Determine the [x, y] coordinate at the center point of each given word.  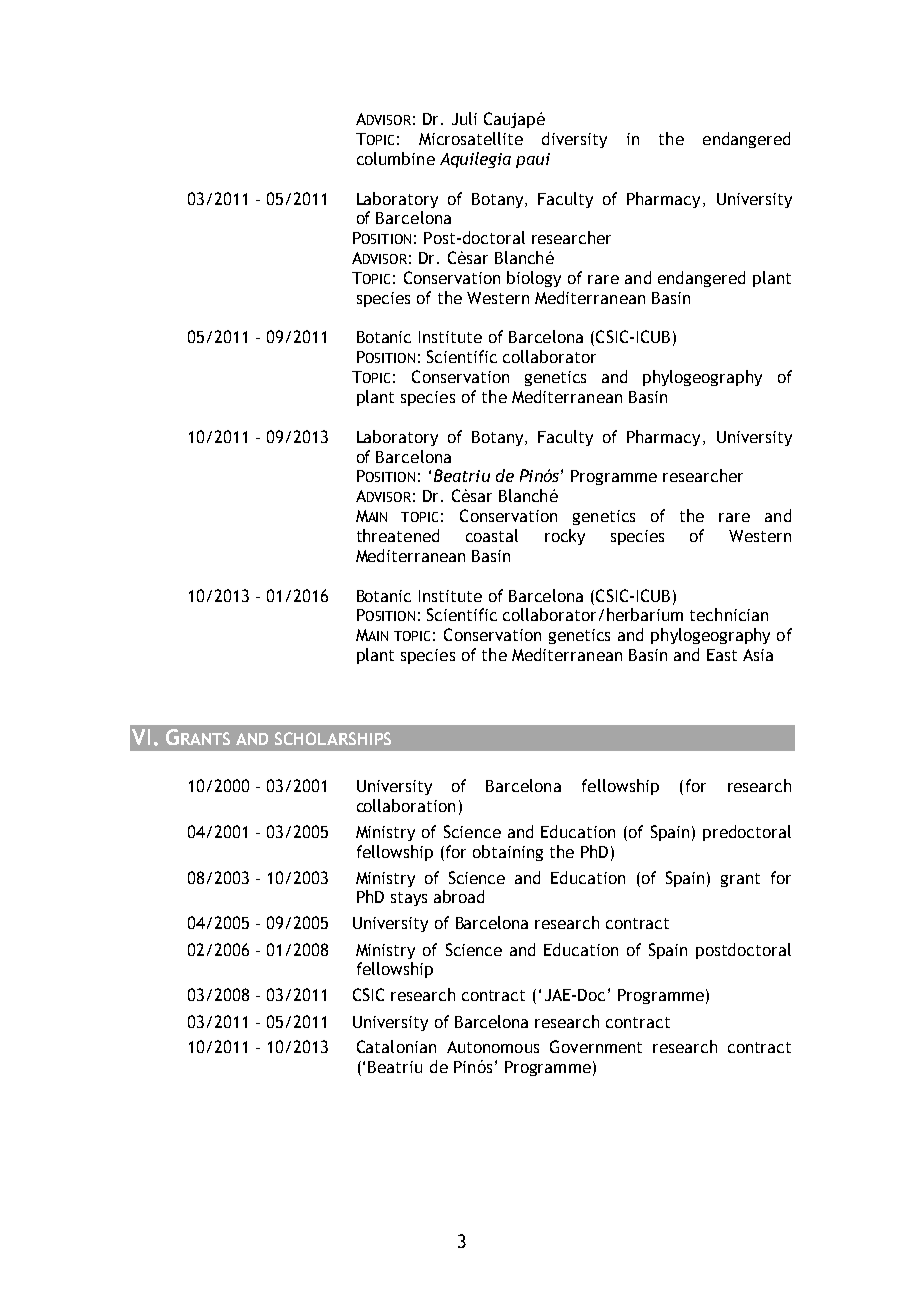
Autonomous [493, 1047]
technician [729, 614]
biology [534, 279]
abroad [459, 896]
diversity [574, 140]
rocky [565, 537]
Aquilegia [475, 160]
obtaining [508, 853]
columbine [396, 158]
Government [596, 1046]
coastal [492, 535]
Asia [758, 655]
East [722, 655]
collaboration [406, 805]
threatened [398, 535]
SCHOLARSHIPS [333, 738]
